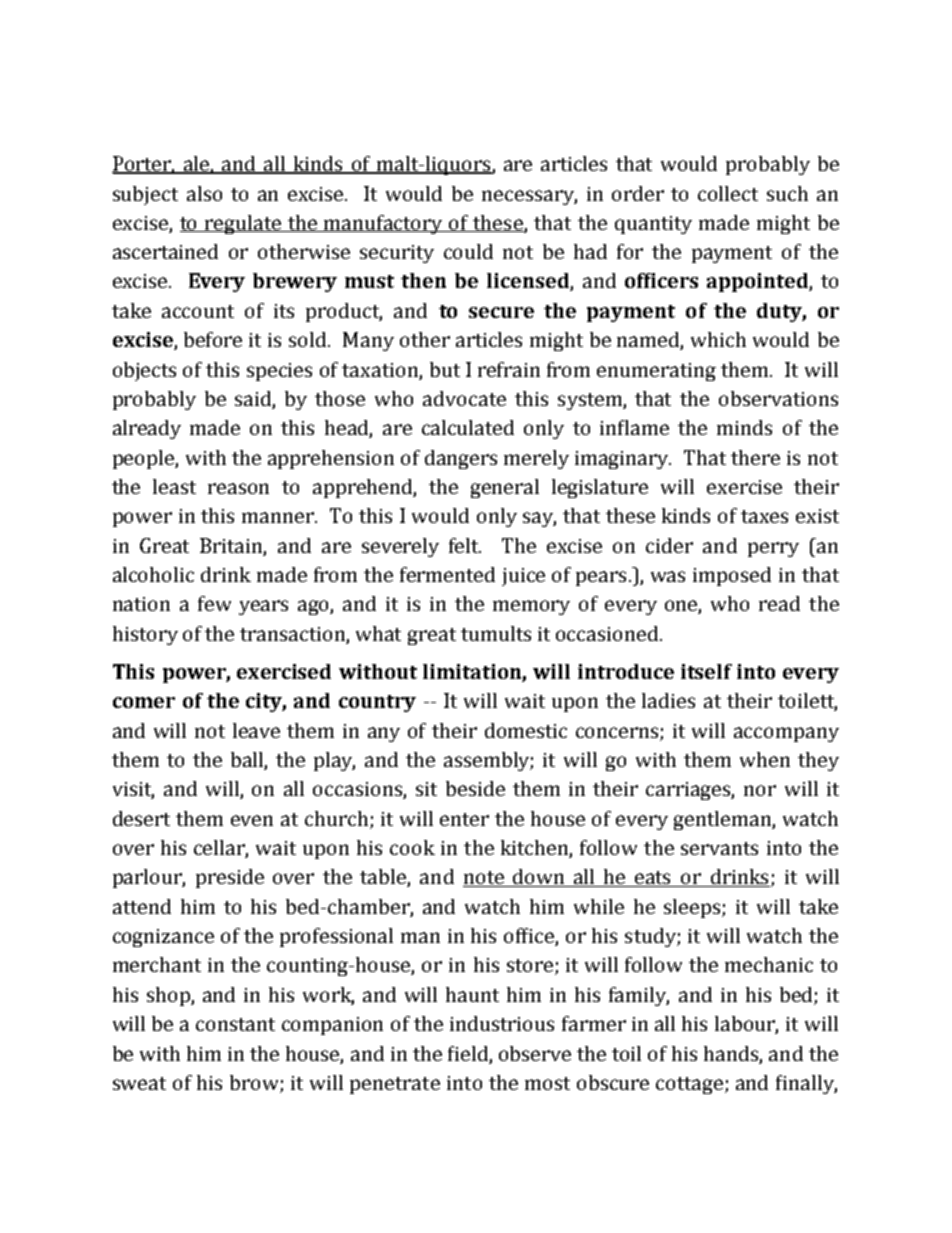  I want to click on regulate, so click(243, 224).
